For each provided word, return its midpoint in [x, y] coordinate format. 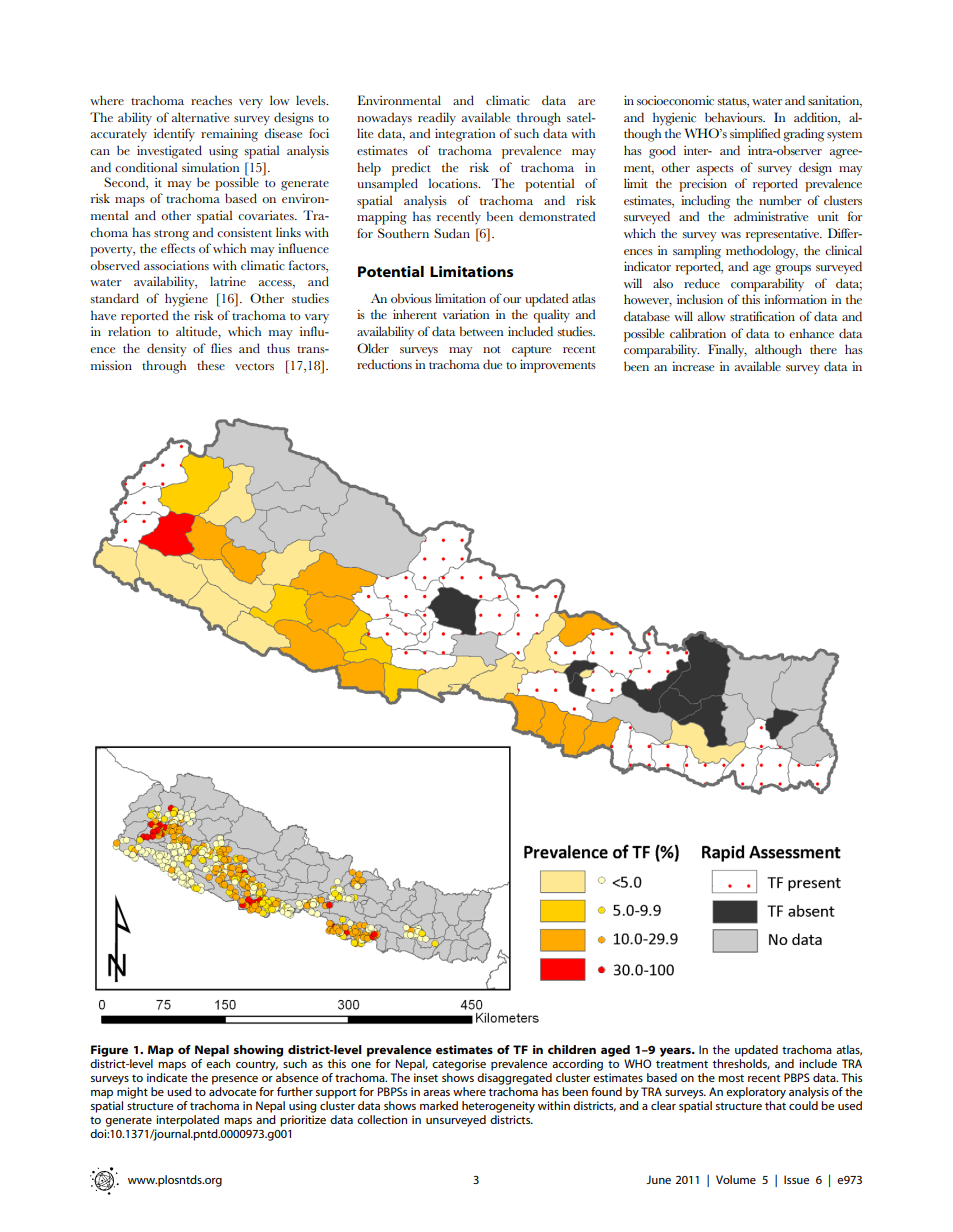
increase [693, 366]
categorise [459, 1065]
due [492, 364]
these [211, 365]
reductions [384, 364]
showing [258, 1051]
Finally [727, 351]
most [731, 1078]
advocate [232, 1091]
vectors [254, 366]
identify [174, 135]
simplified [755, 135]
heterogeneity [498, 1107]
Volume [736, 1179]
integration [465, 135]
